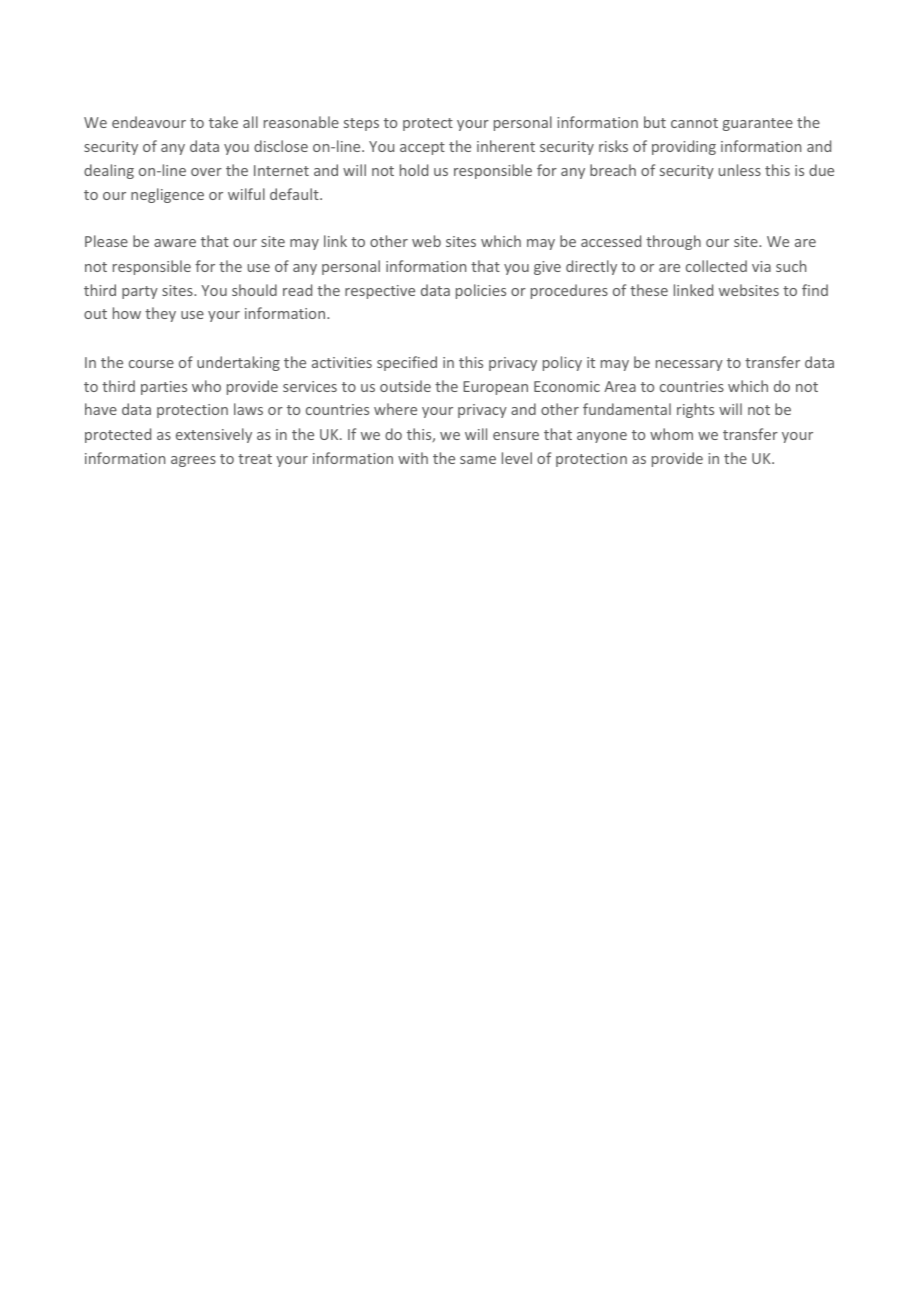 The image size is (924, 1308). Describe the element at coordinates (815, 290) in the screenshot. I see `find` at that location.
